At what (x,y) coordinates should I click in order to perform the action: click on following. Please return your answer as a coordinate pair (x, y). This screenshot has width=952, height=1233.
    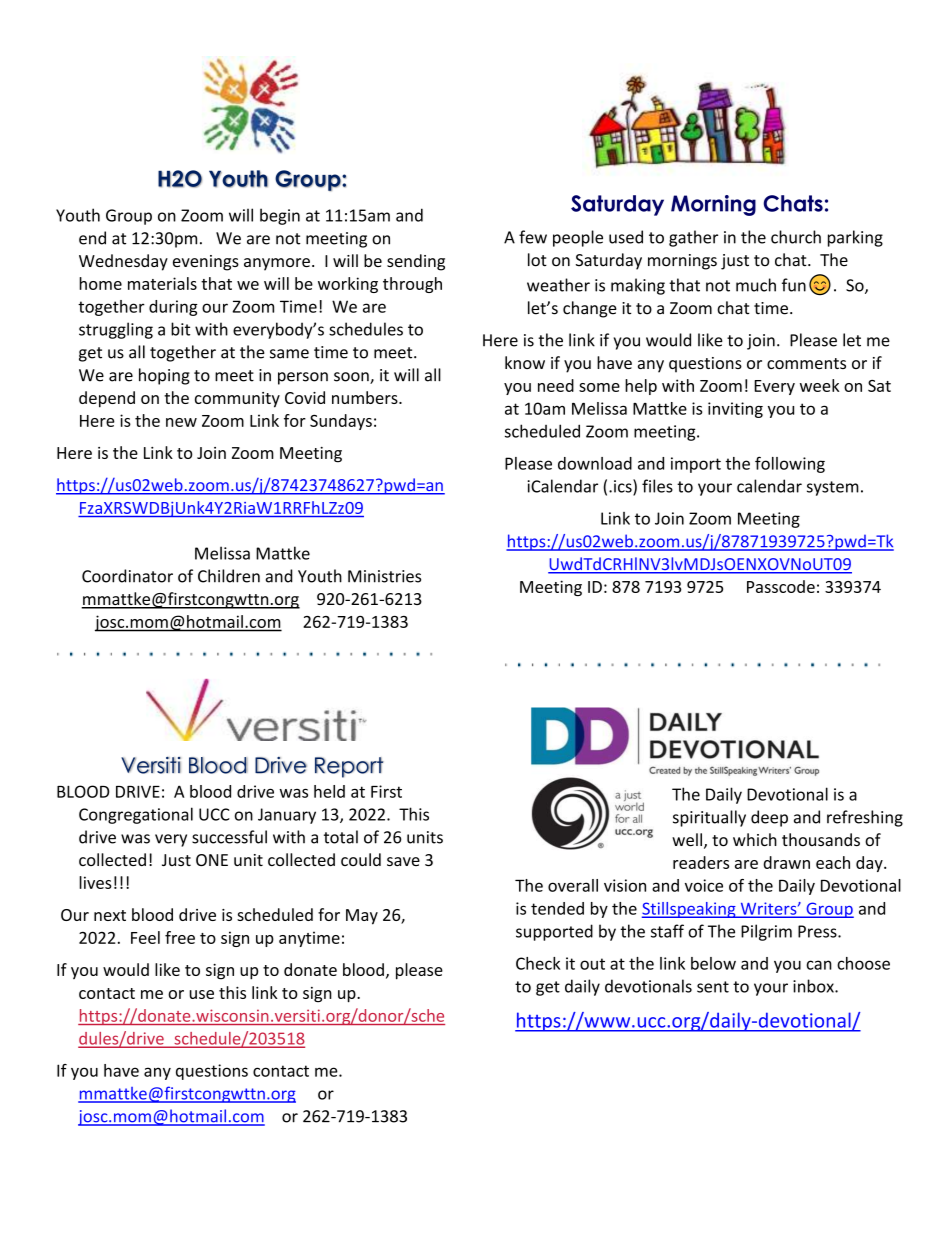
    Looking at the image, I should click on (790, 464).
